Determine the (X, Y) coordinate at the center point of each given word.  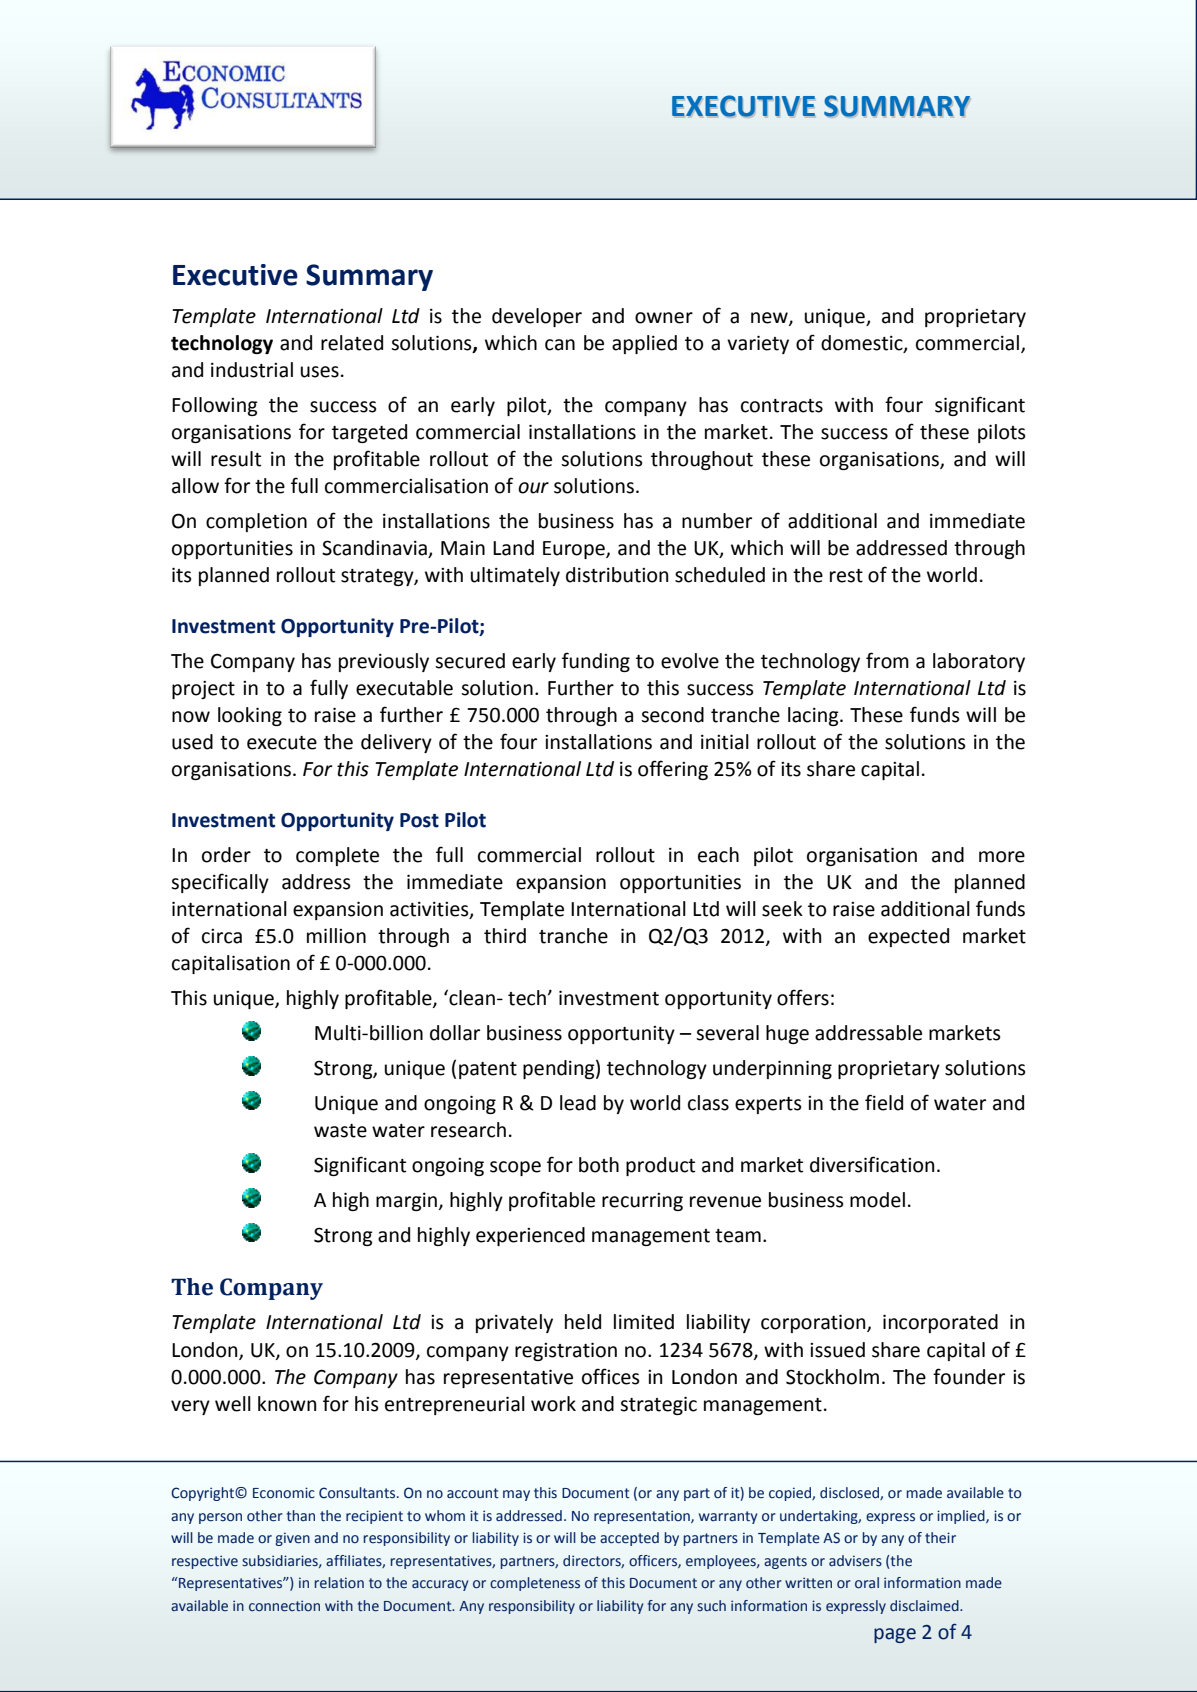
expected (908, 937)
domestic (863, 343)
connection (284, 1606)
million (336, 936)
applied (644, 344)
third (505, 936)
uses (320, 372)
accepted (629, 1539)
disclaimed (925, 1606)
